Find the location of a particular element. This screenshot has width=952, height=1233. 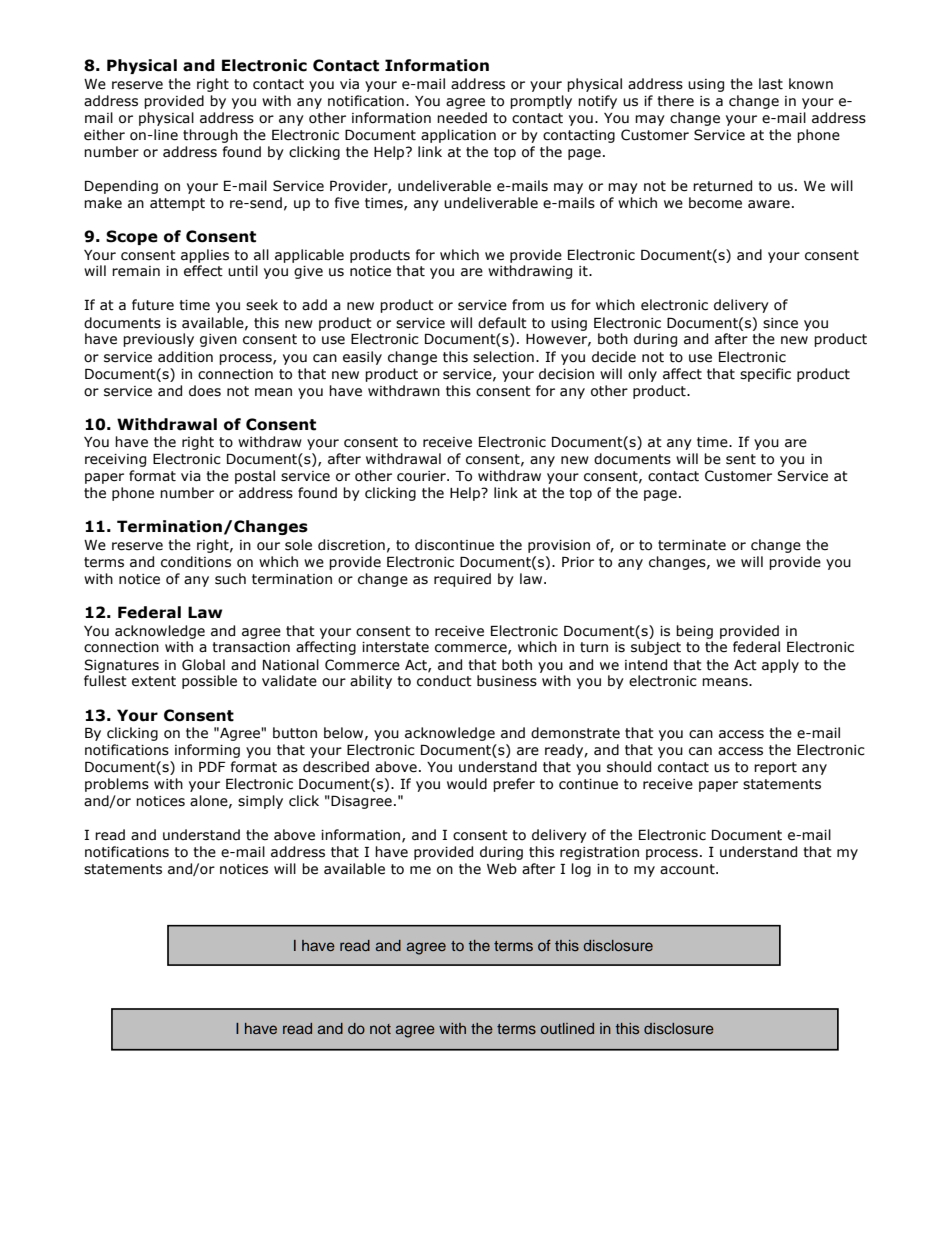

simply is located at coordinates (260, 802).
